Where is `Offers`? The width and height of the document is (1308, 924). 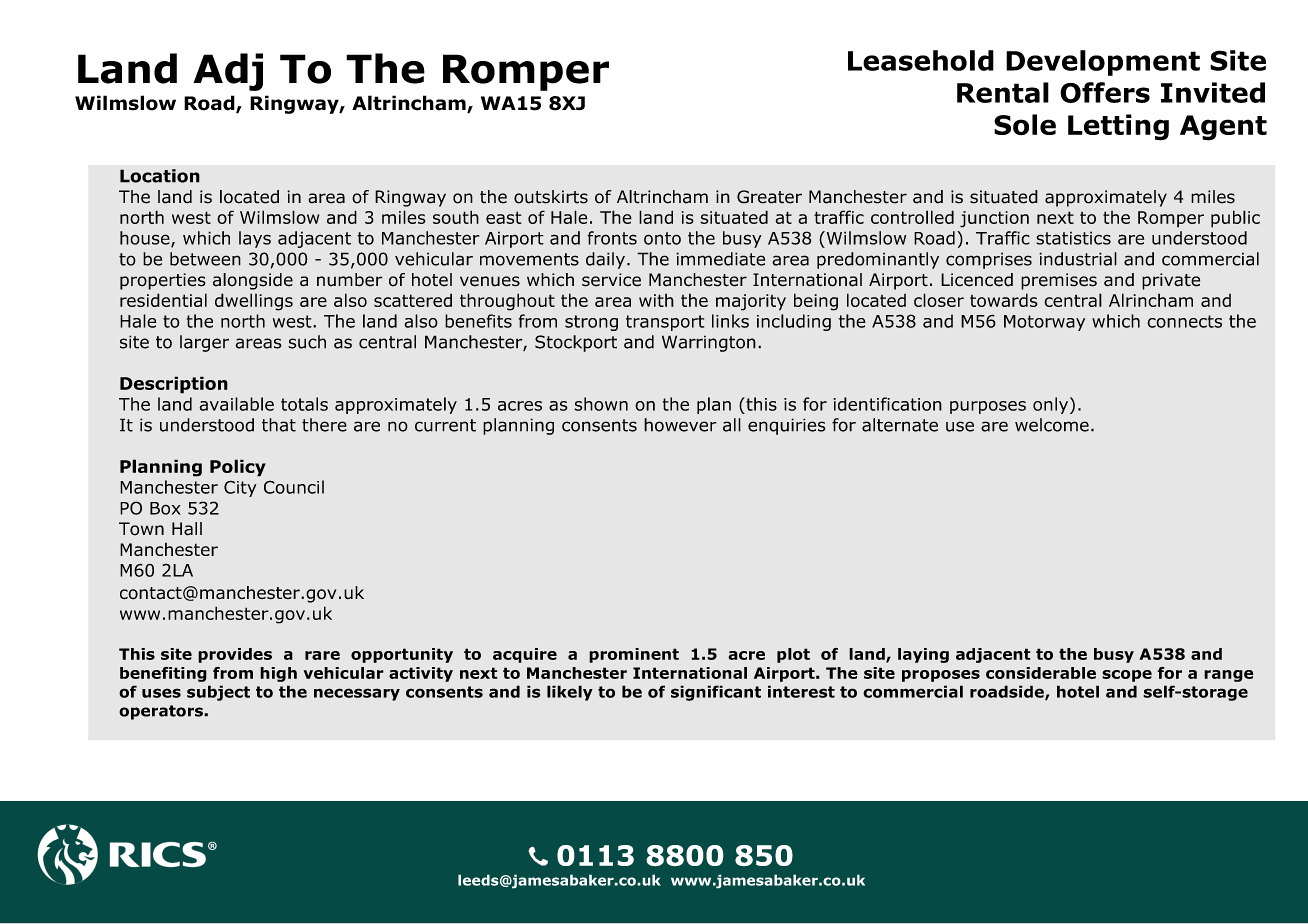
Offers is located at coordinates (1105, 92).
